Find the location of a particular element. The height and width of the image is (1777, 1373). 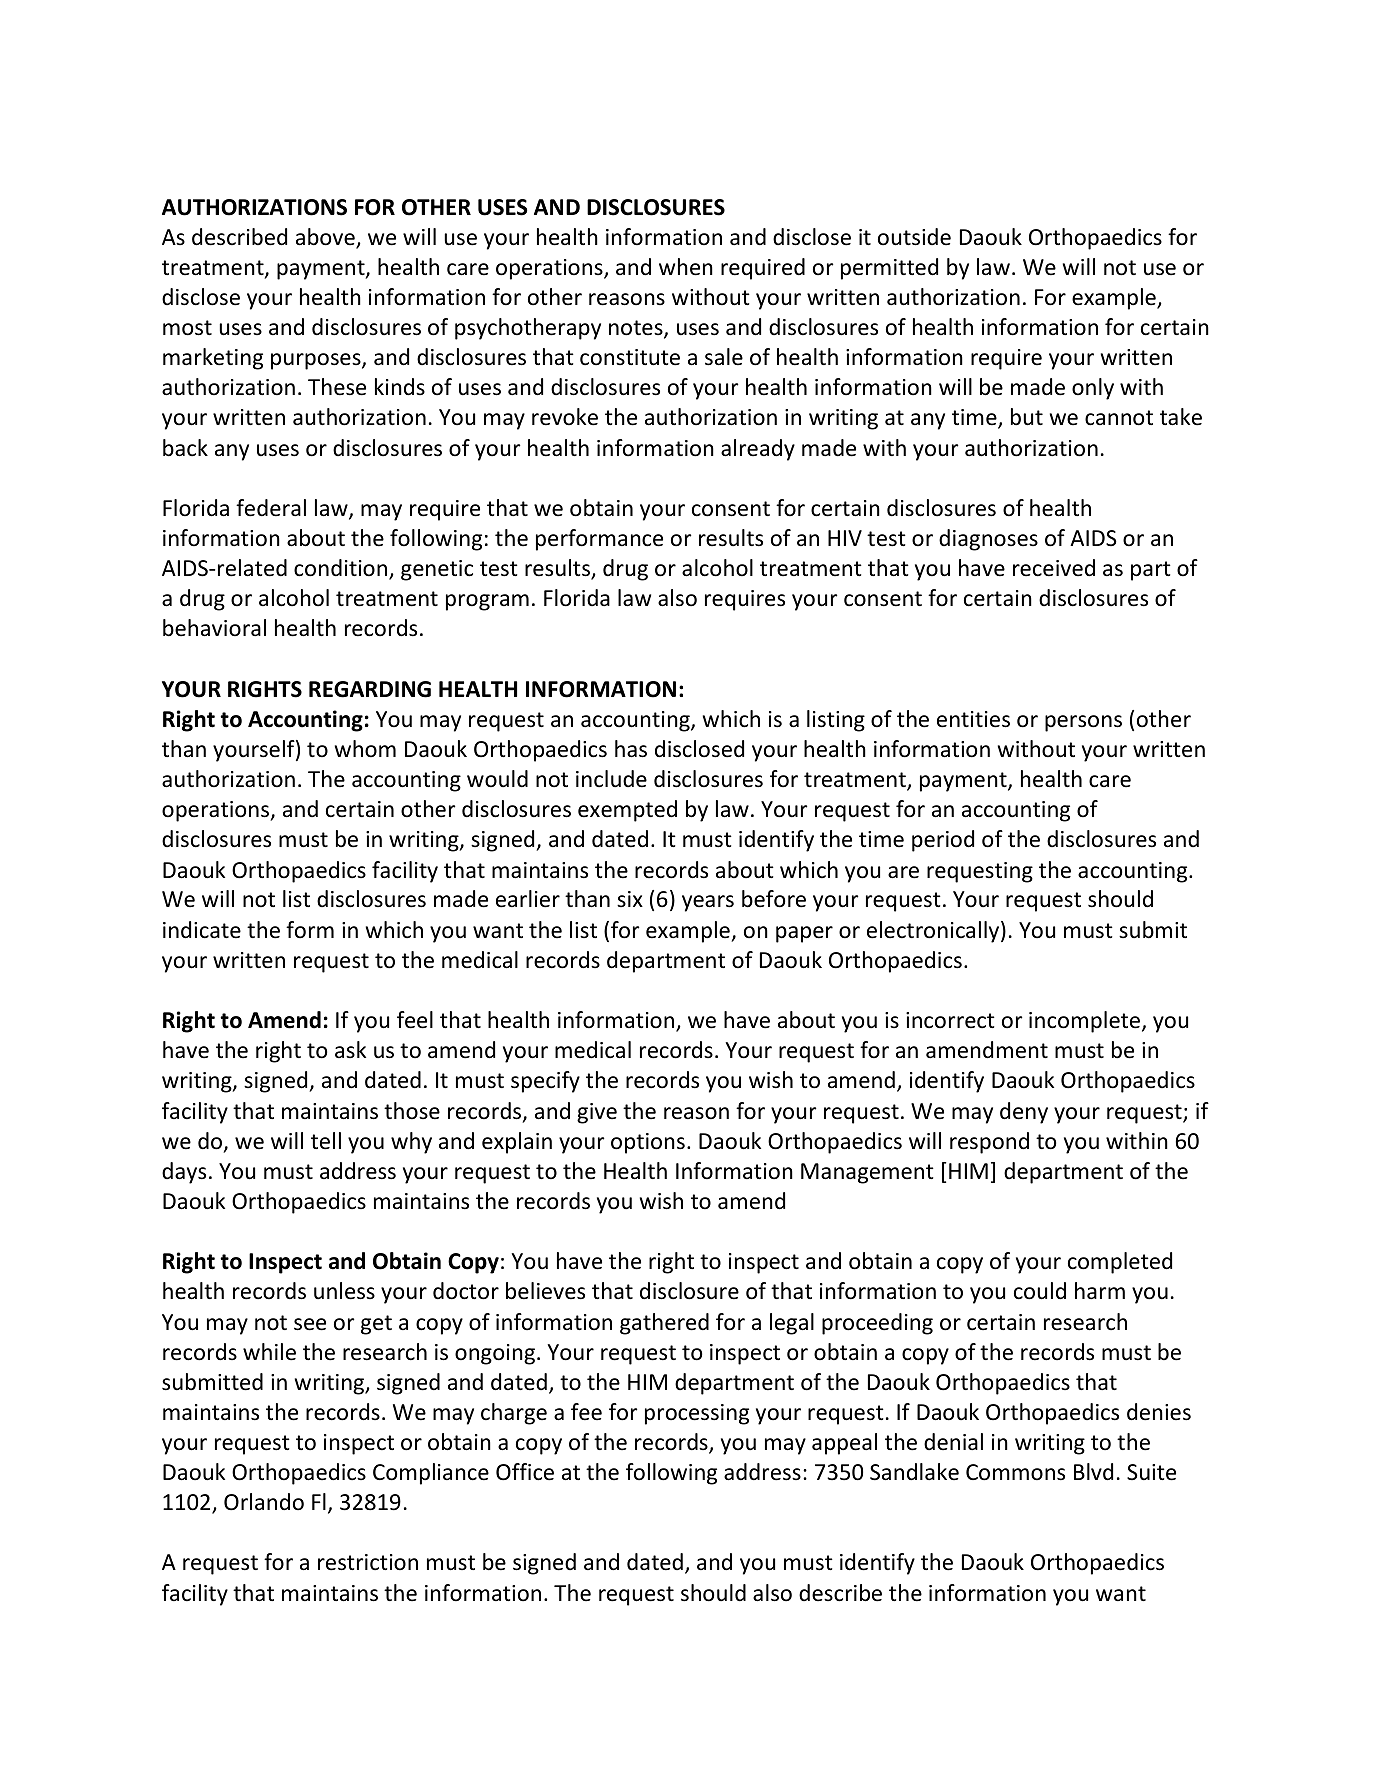

REGARDING is located at coordinates (370, 689).
